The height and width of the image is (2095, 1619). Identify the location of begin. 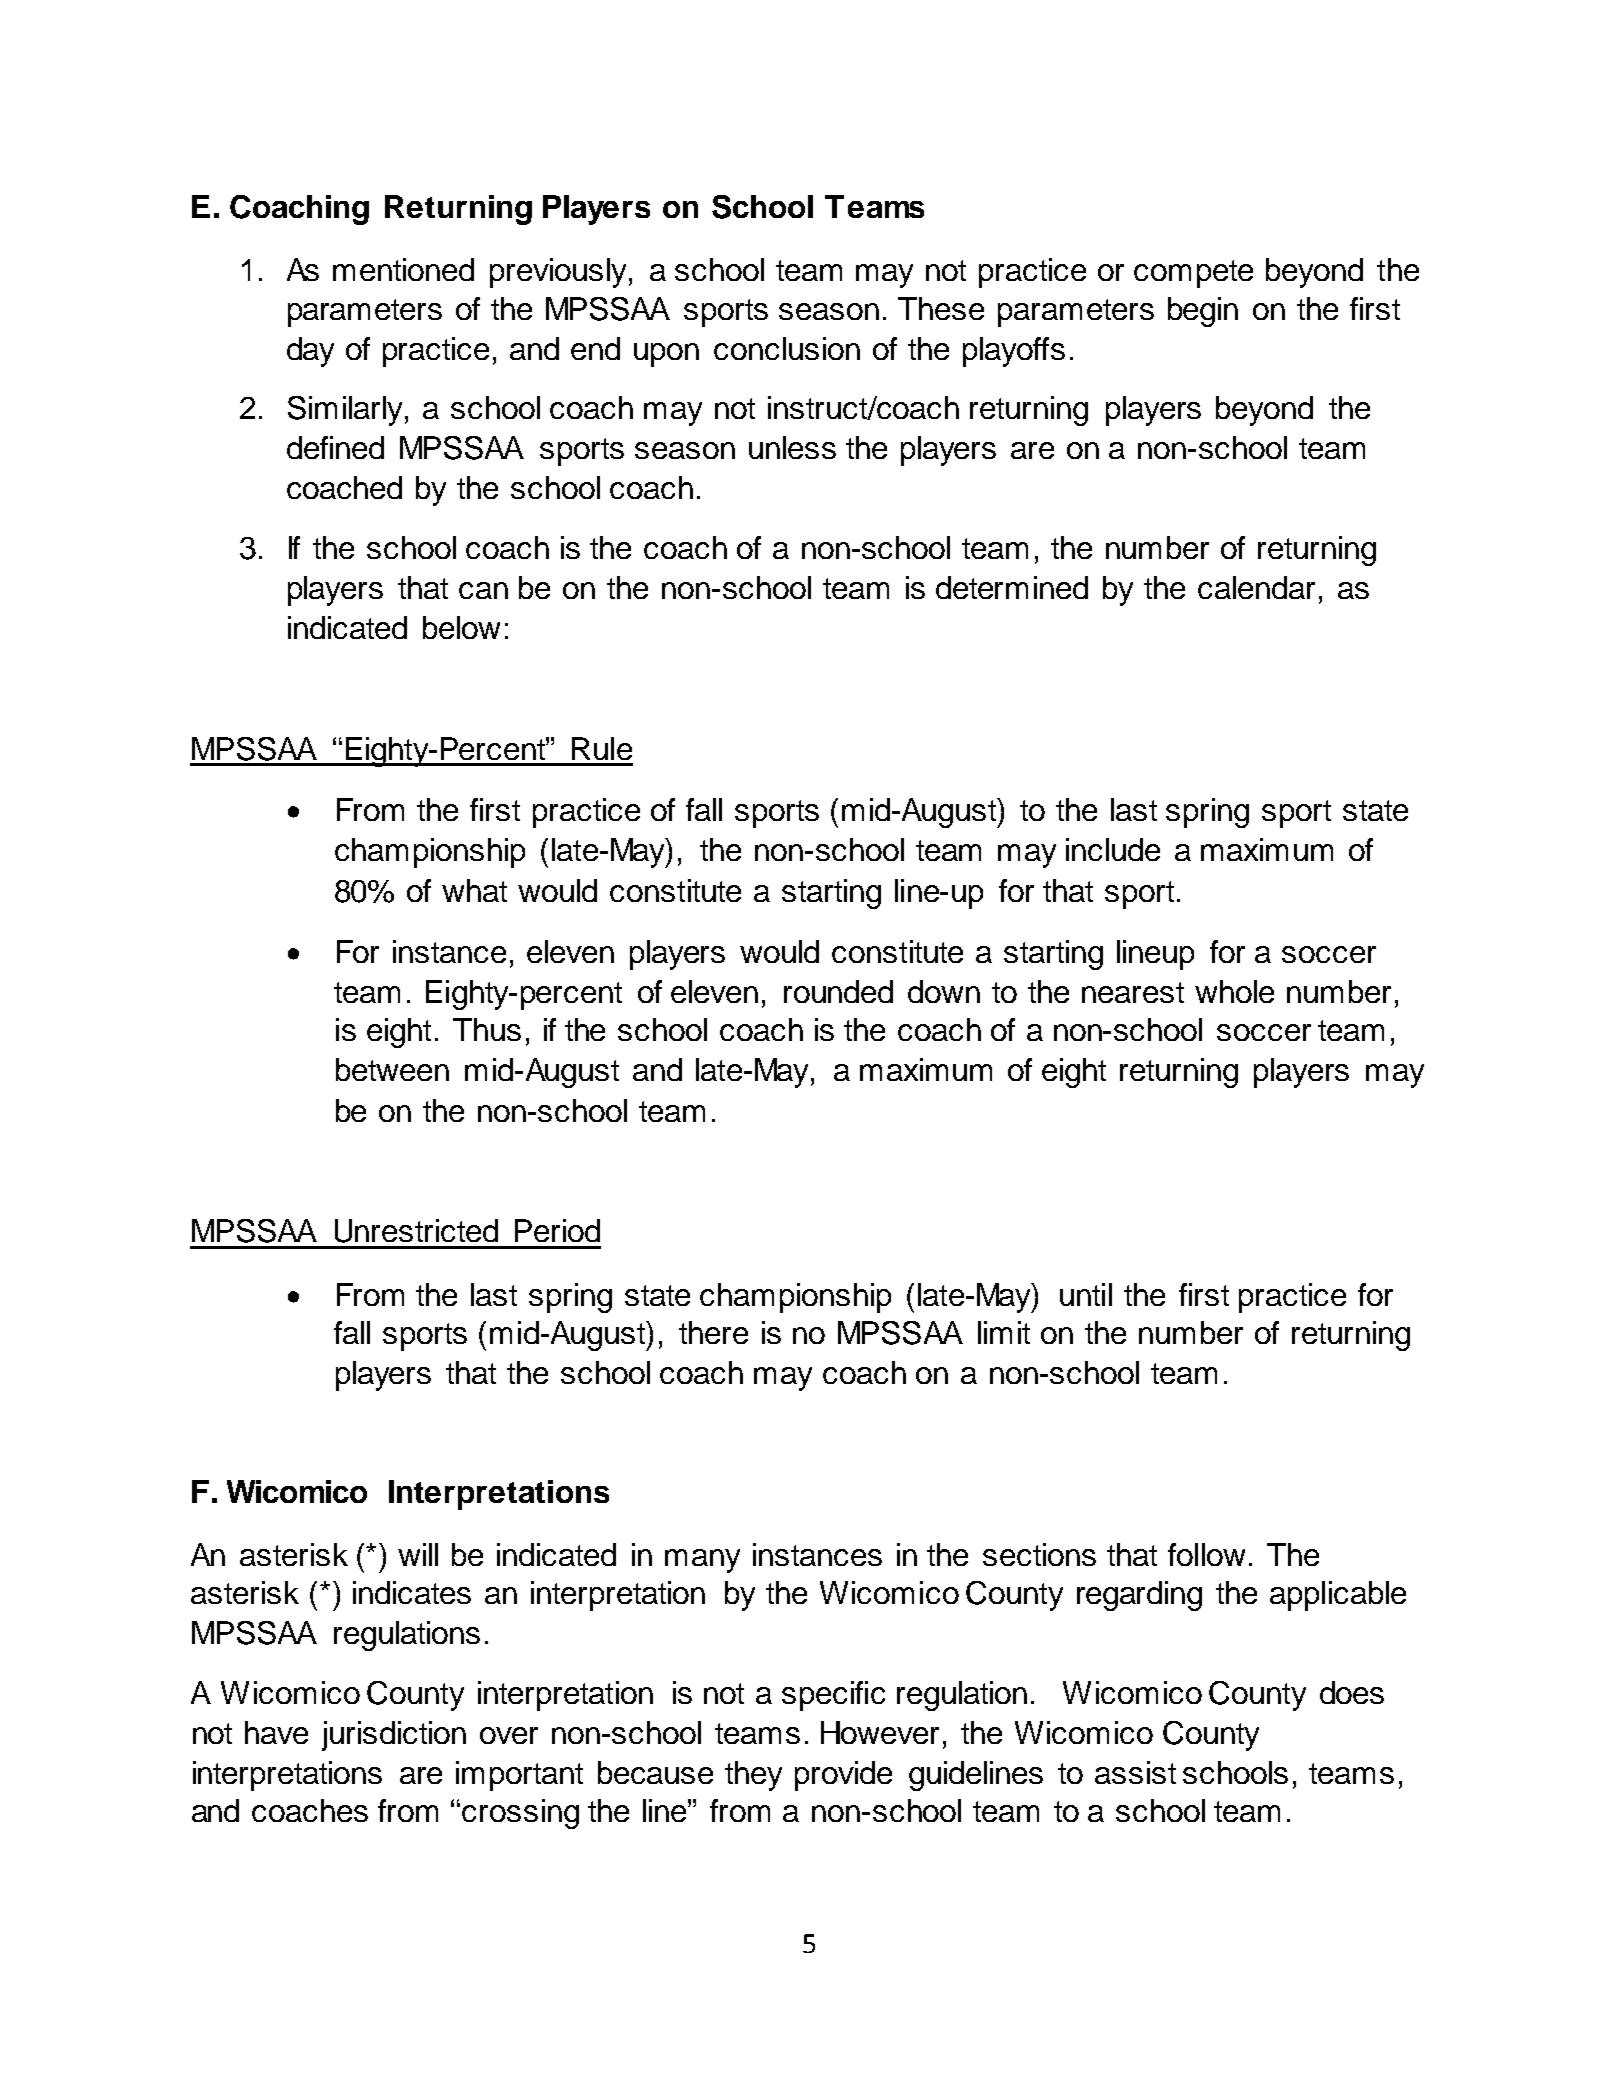
(1203, 312).
